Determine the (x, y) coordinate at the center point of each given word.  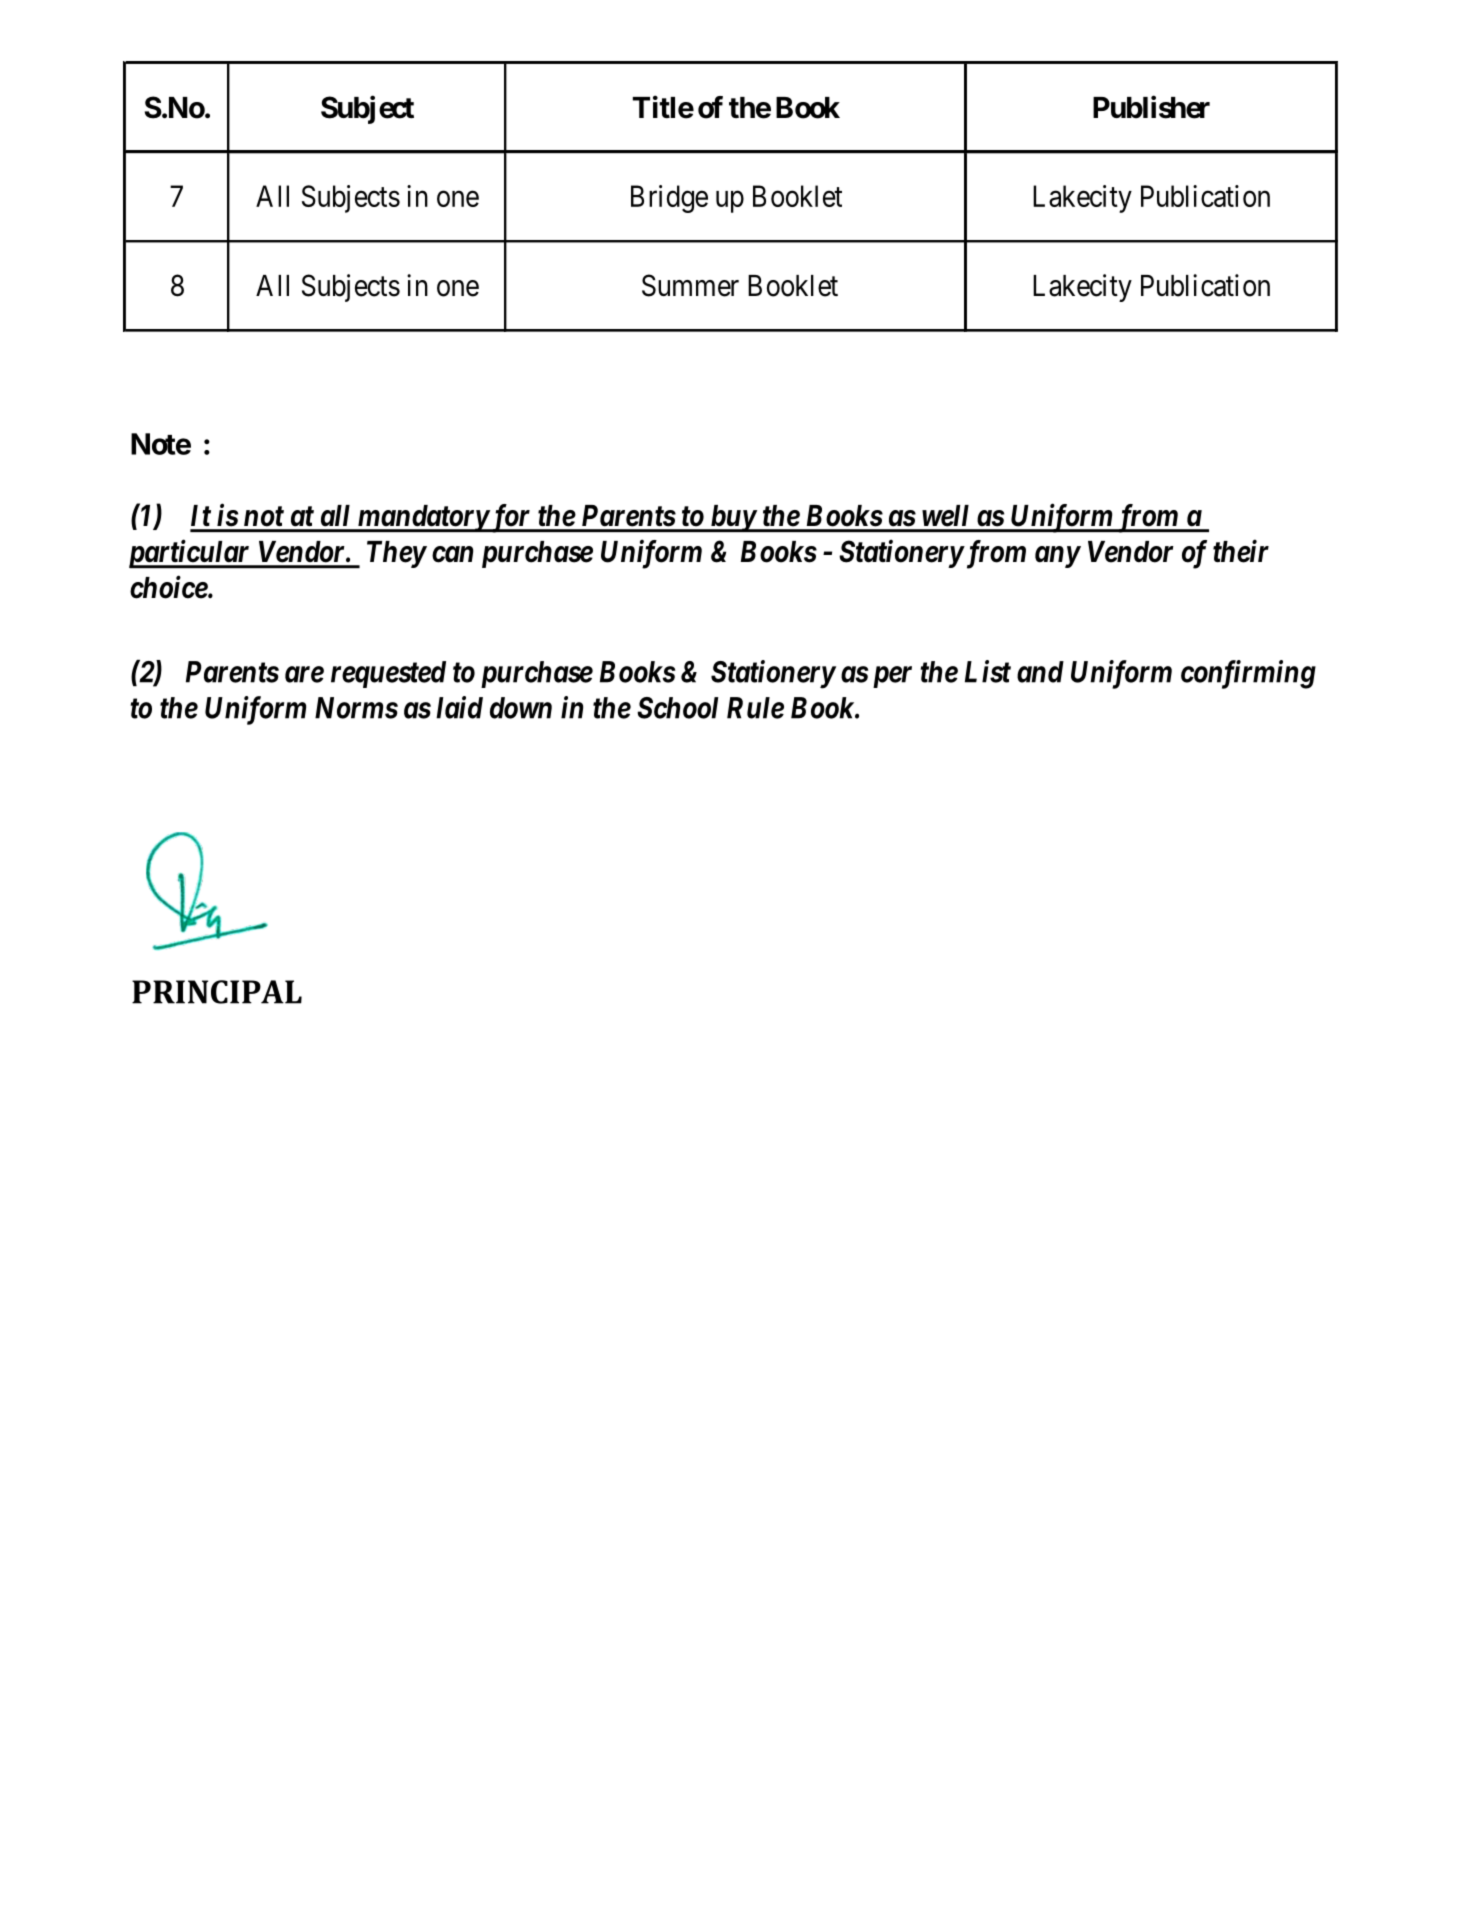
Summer (690, 285)
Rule (755, 708)
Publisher (1151, 107)
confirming (1248, 674)
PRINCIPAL (217, 992)
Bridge (669, 199)
